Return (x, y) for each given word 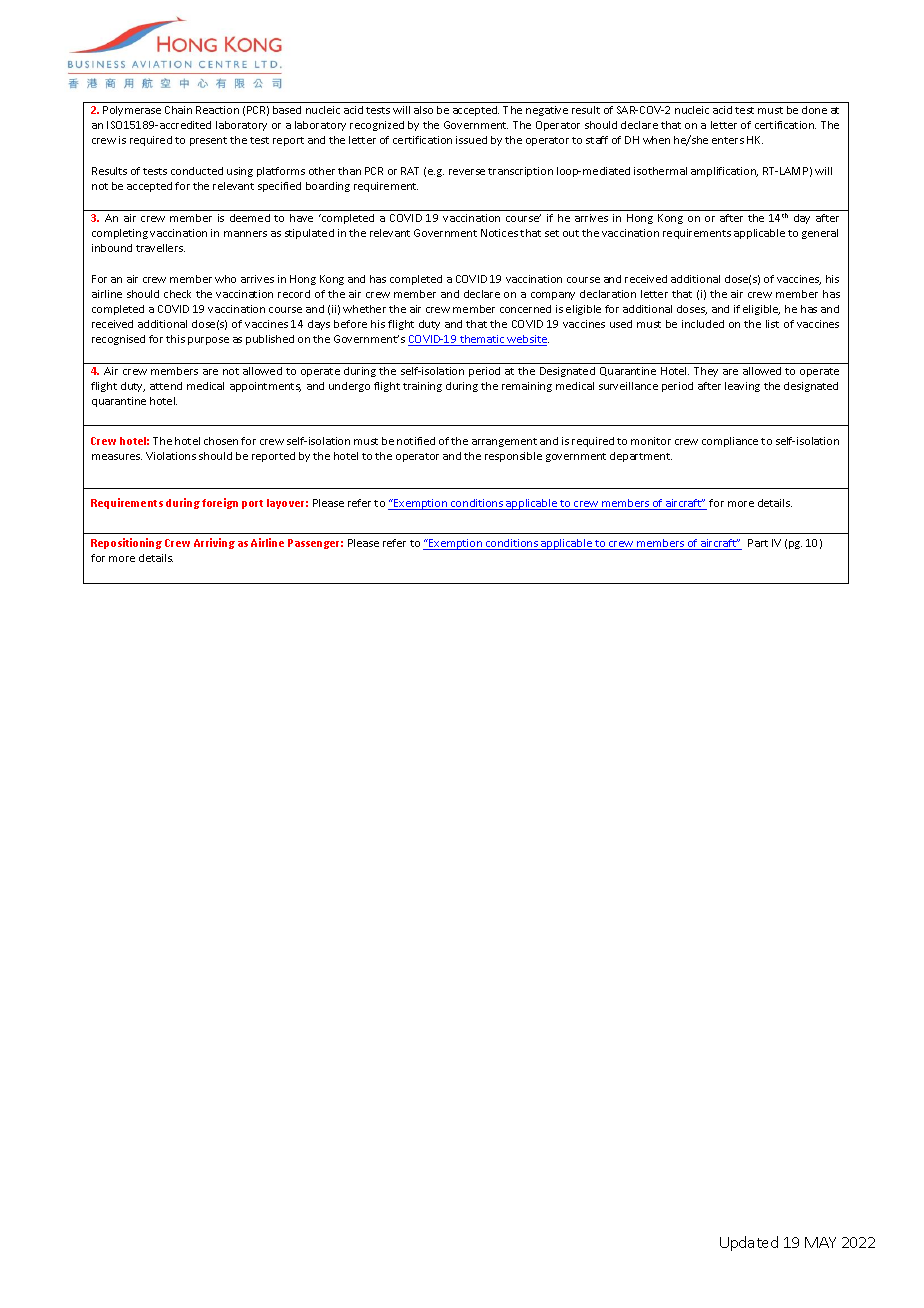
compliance (730, 442)
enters (728, 140)
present (208, 141)
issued (471, 140)
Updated (749, 1243)
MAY (820, 1242)
